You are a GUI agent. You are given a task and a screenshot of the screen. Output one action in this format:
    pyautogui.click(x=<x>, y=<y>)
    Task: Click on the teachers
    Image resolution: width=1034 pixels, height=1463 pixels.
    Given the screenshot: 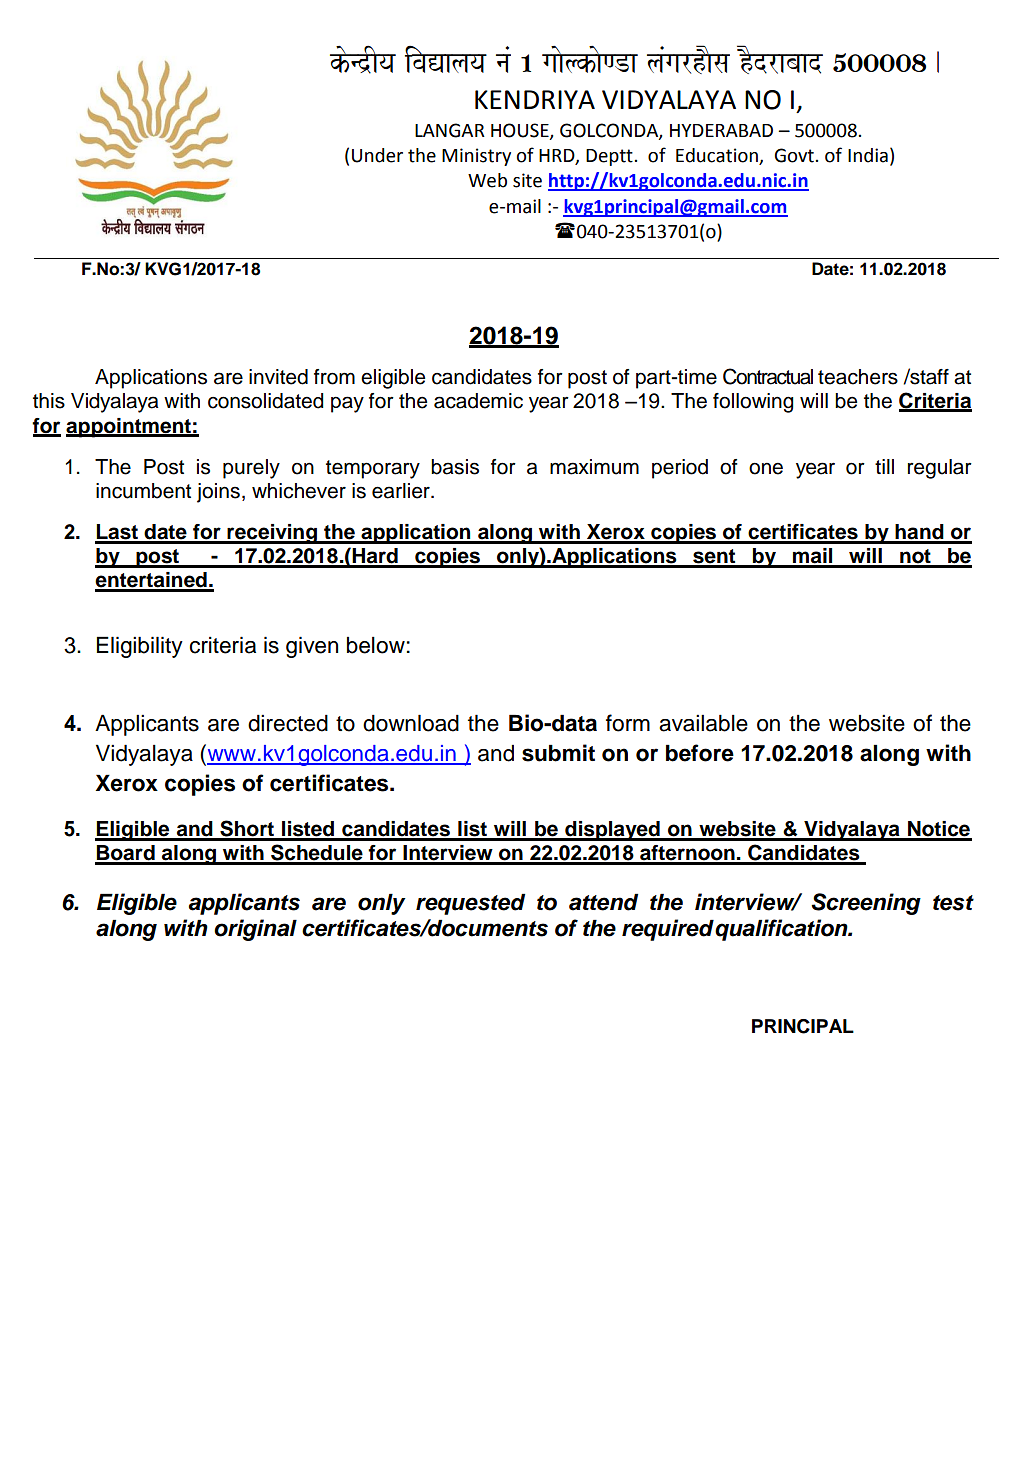 What is the action you would take?
    pyautogui.click(x=858, y=377)
